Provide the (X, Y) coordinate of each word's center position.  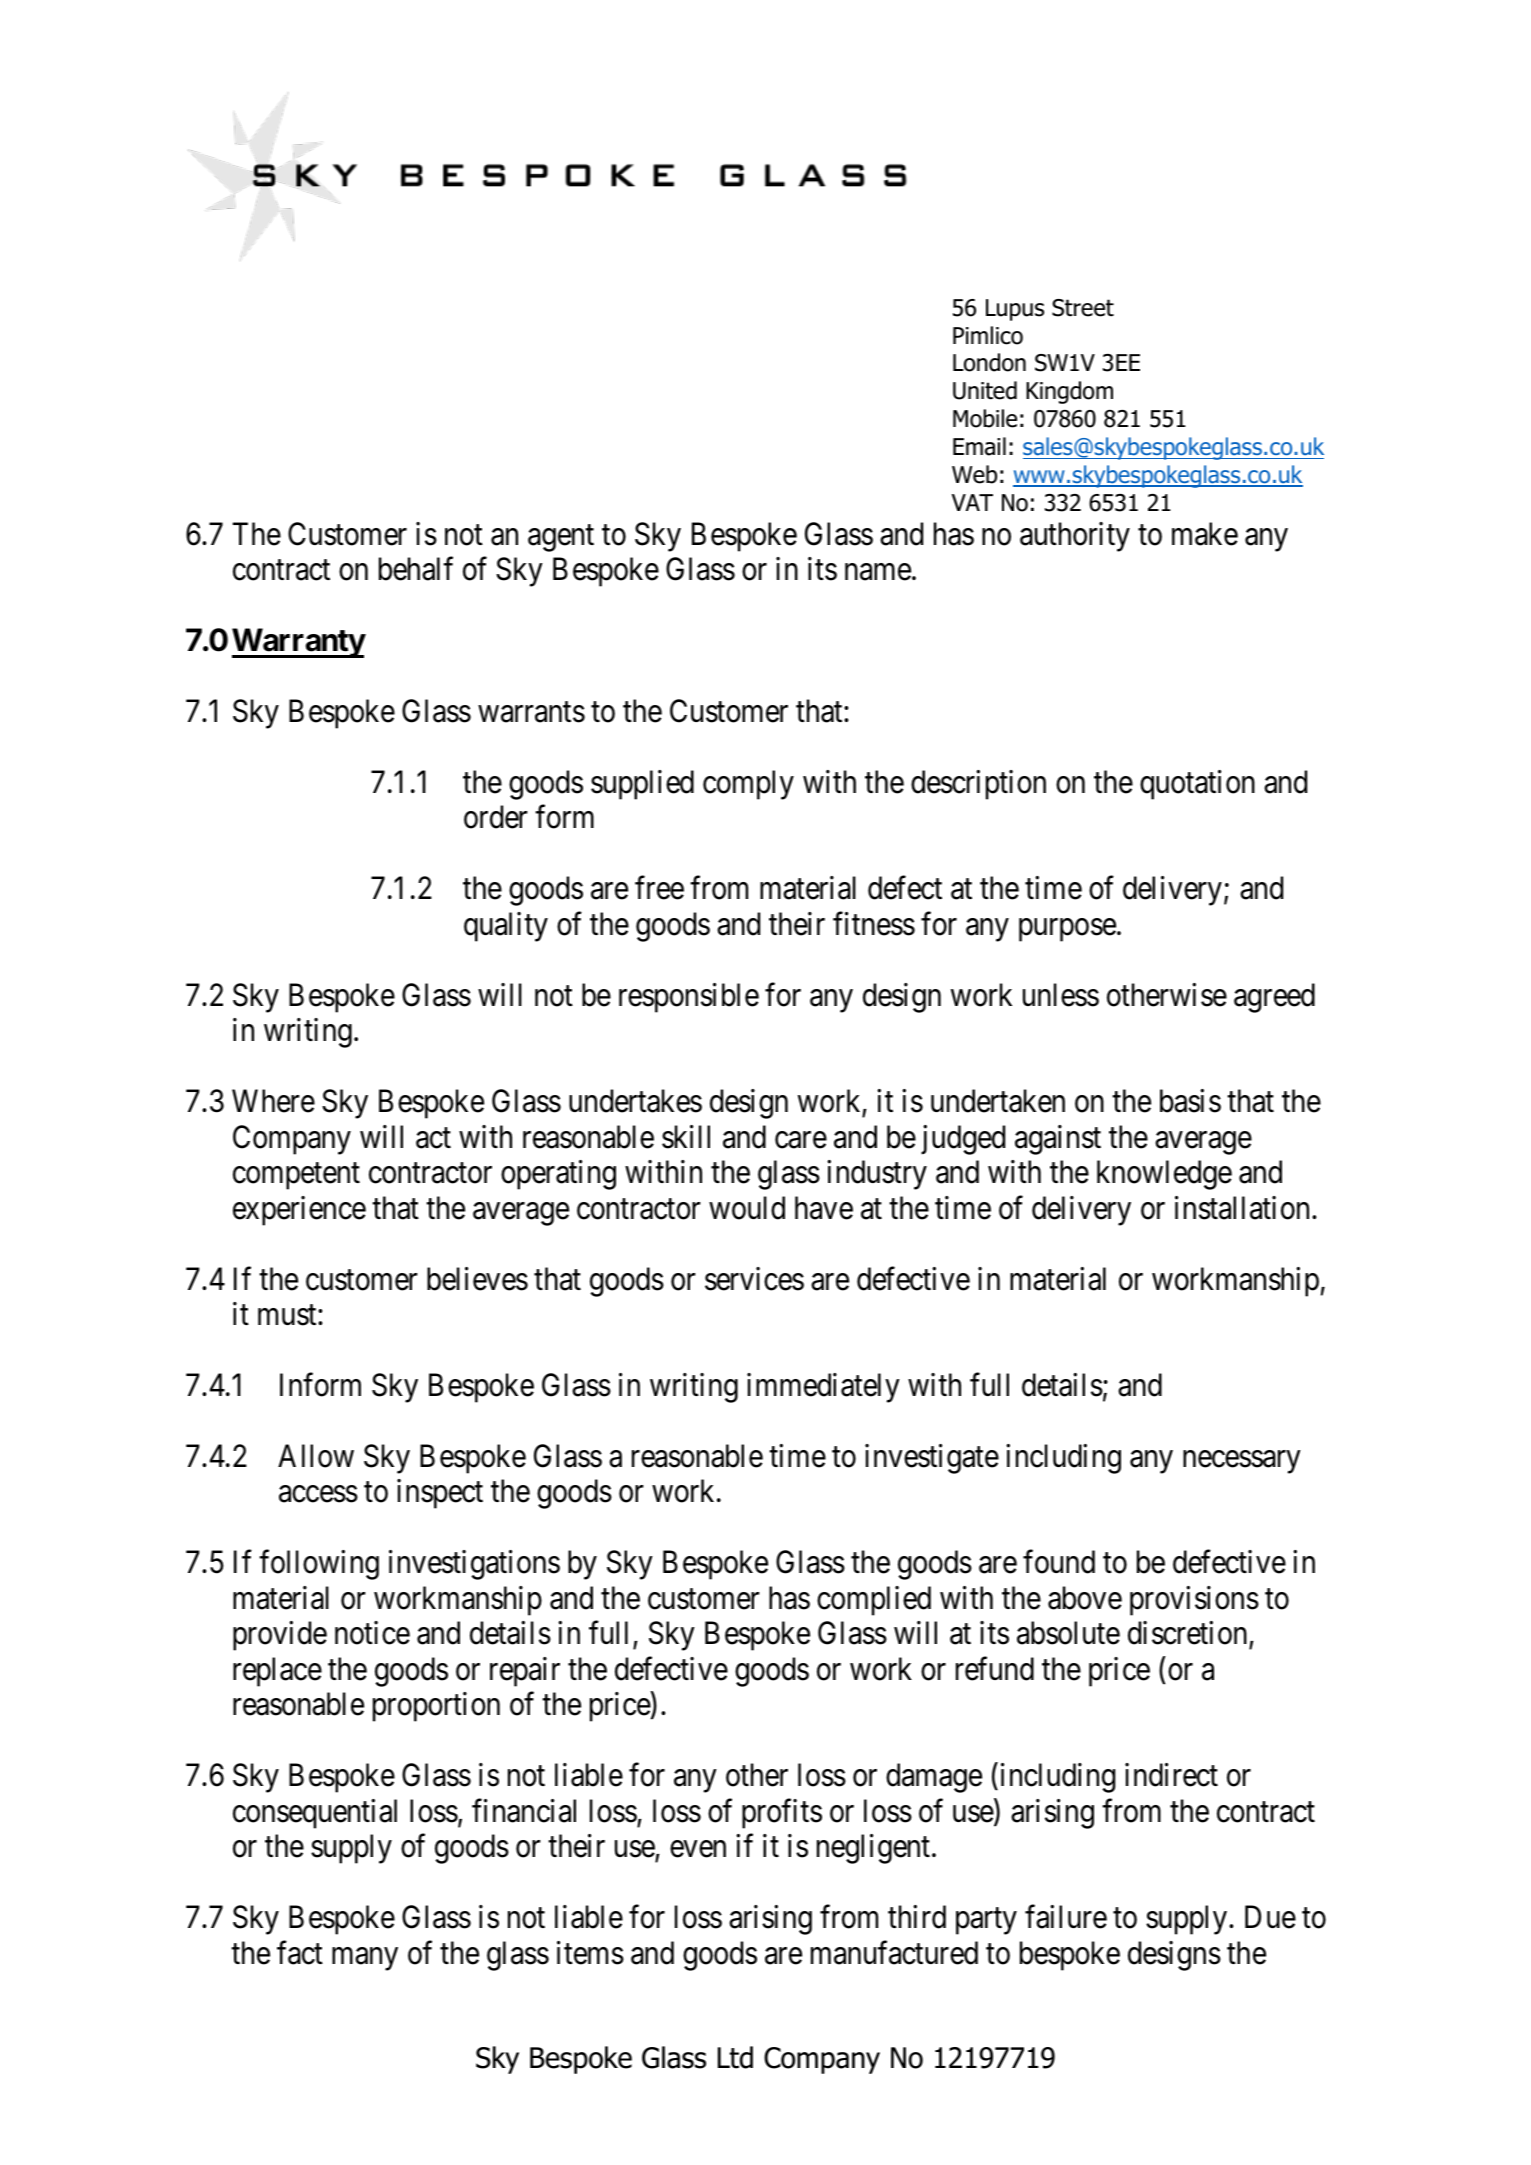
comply (748, 785)
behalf (416, 569)
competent (296, 1177)
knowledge (1164, 1175)
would (747, 1208)
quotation (1197, 785)
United (985, 390)
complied (874, 1601)
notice (372, 1633)
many (365, 1959)
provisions (1194, 1601)
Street (1083, 308)
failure (1066, 1917)
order (496, 817)
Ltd (735, 2057)
